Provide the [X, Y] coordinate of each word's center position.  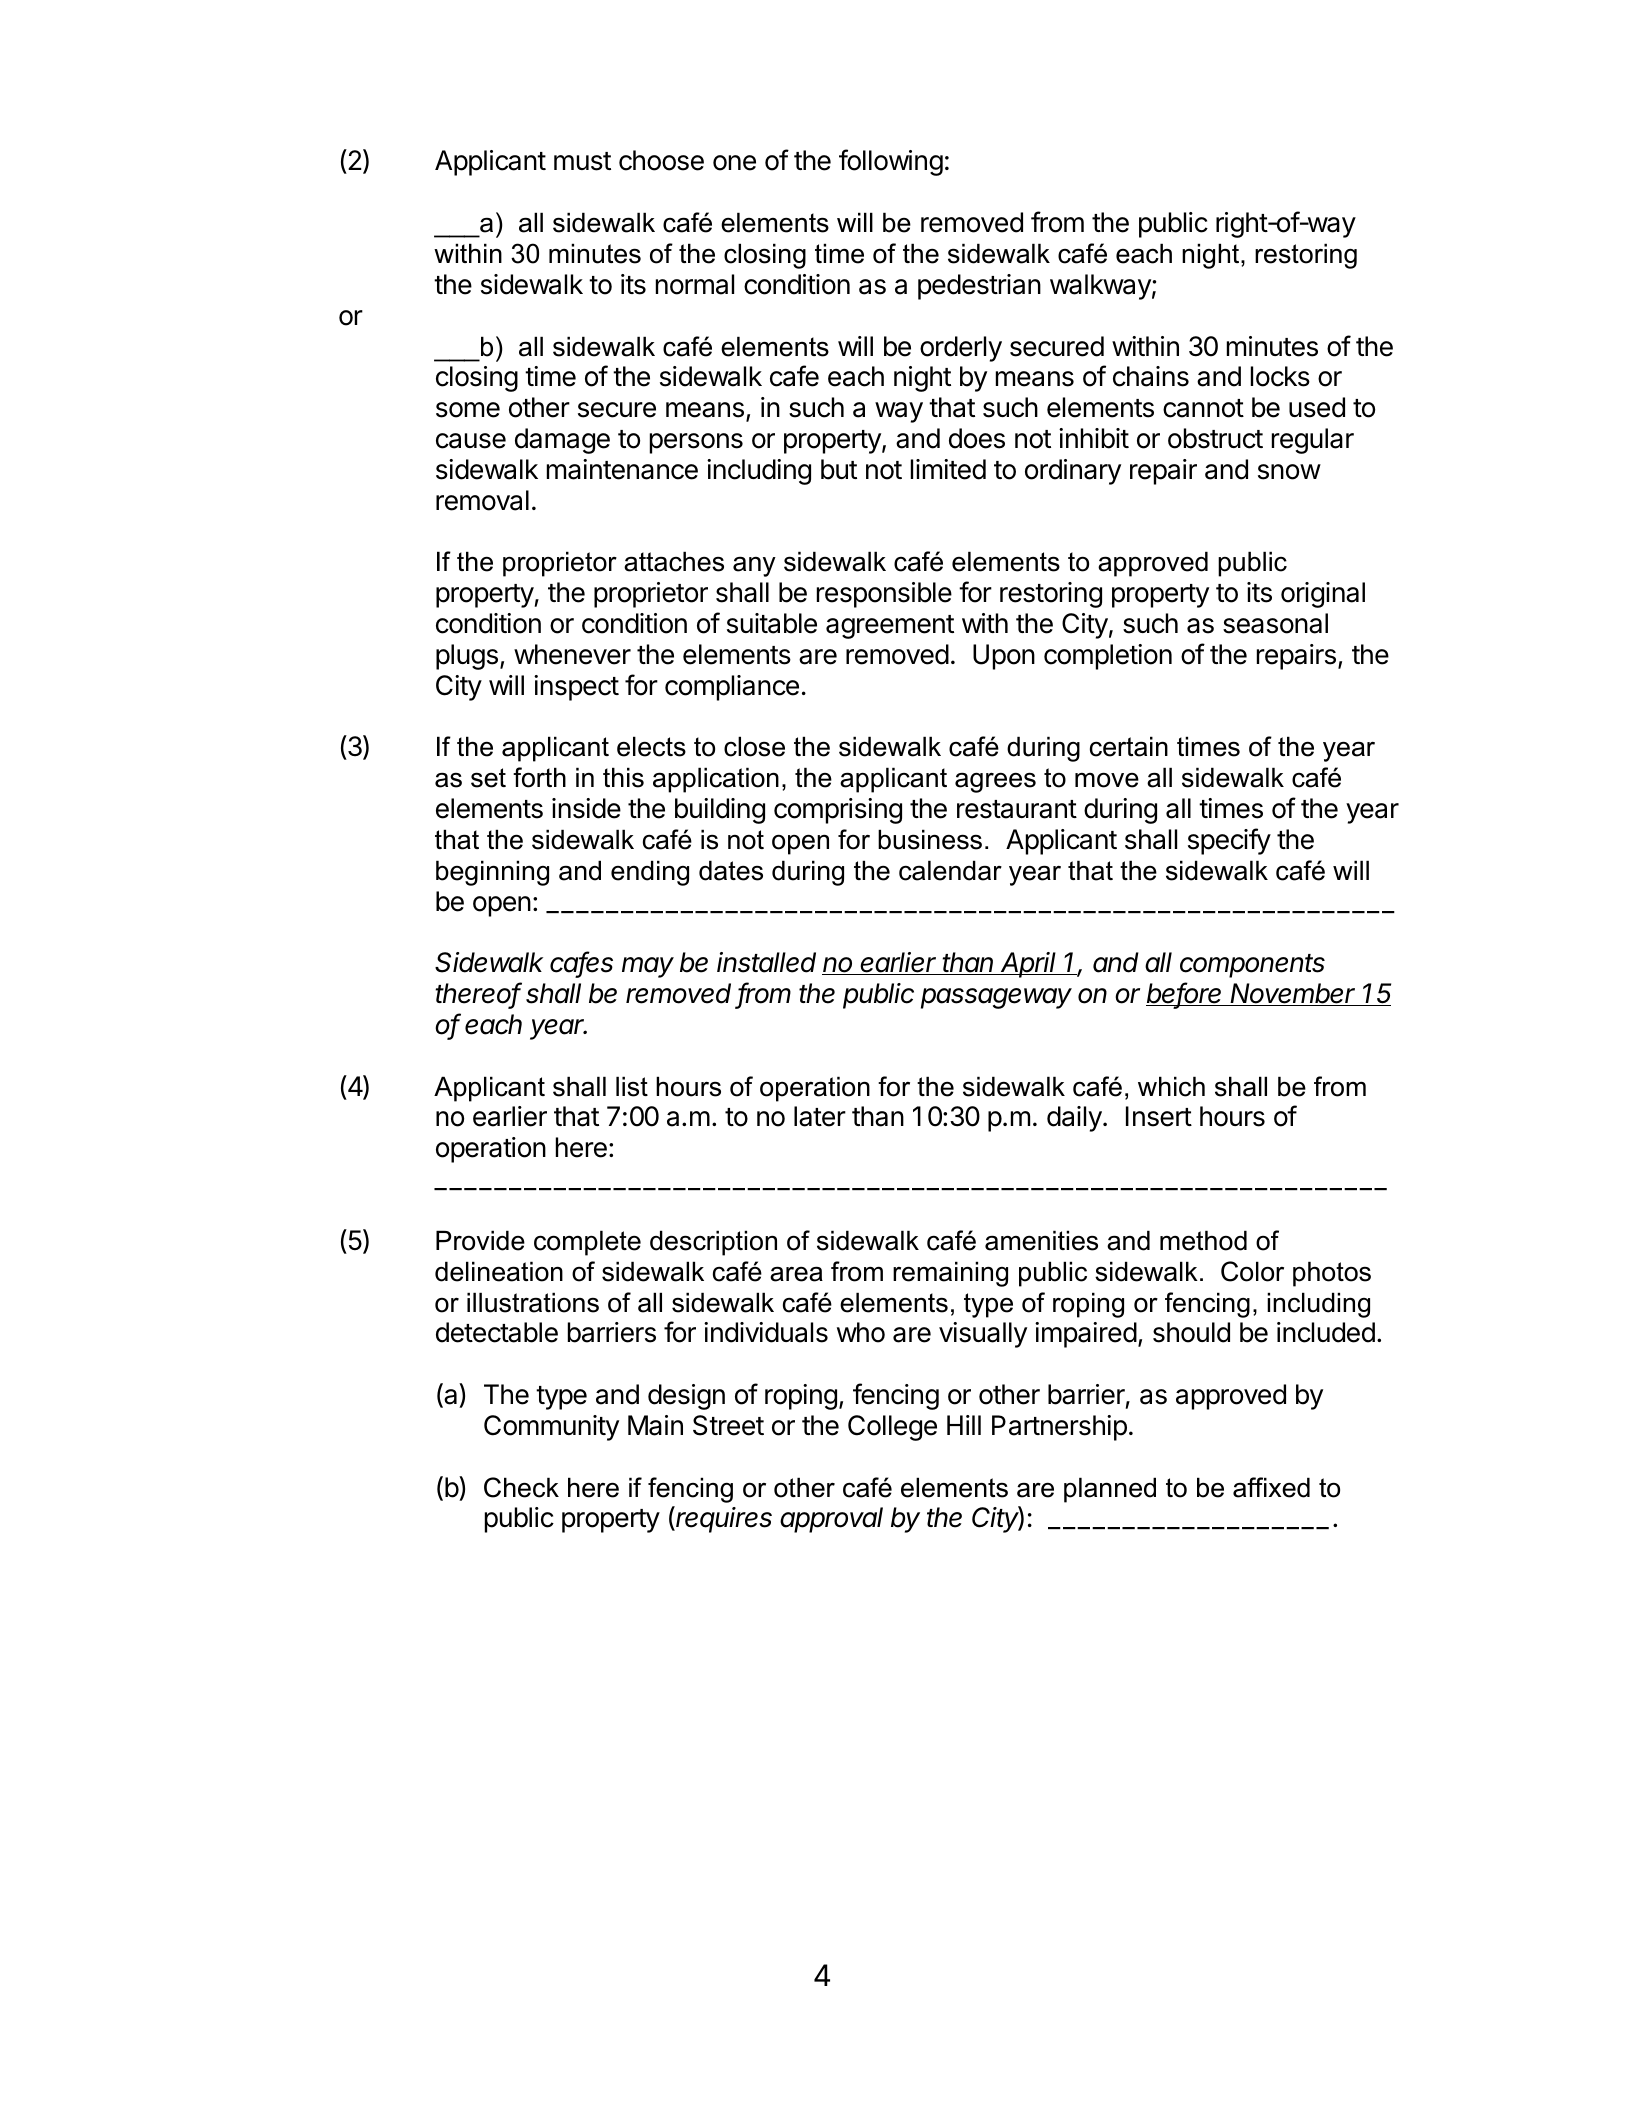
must [582, 161]
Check [521, 1487]
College [892, 1428]
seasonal [1275, 623]
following [891, 162]
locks [1280, 376]
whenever [572, 654]
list [632, 1086]
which [1171, 1086]
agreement [890, 627]
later [820, 1116]
